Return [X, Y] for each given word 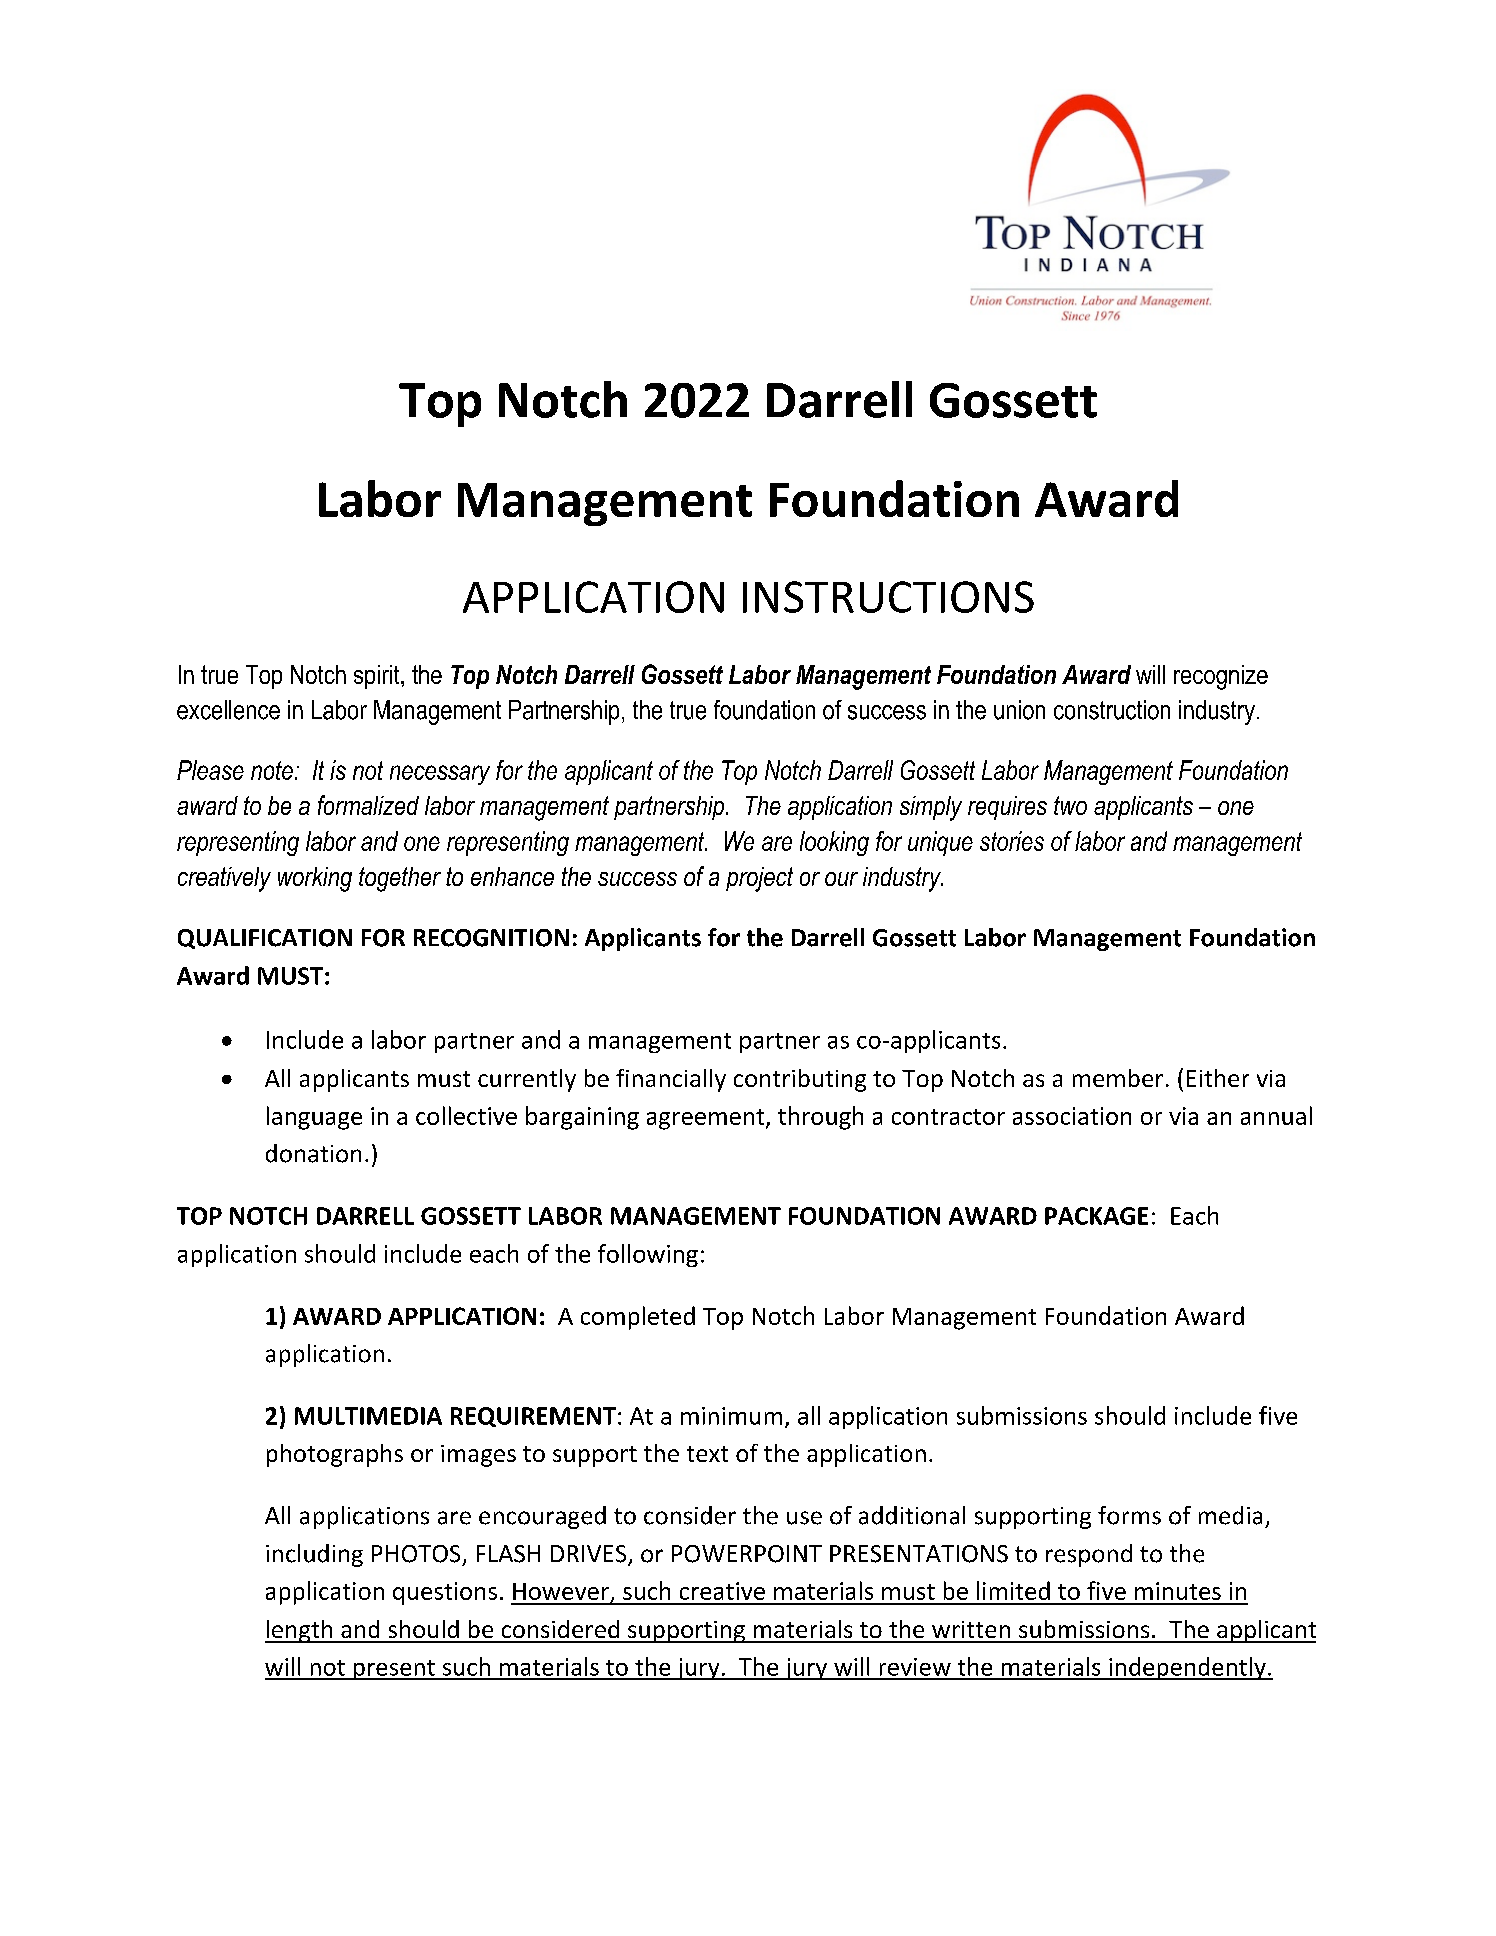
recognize [1221, 677]
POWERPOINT [747, 1554]
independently [1187, 1668]
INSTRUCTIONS [888, 597]
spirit [378, 677]
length [300, 1631]
